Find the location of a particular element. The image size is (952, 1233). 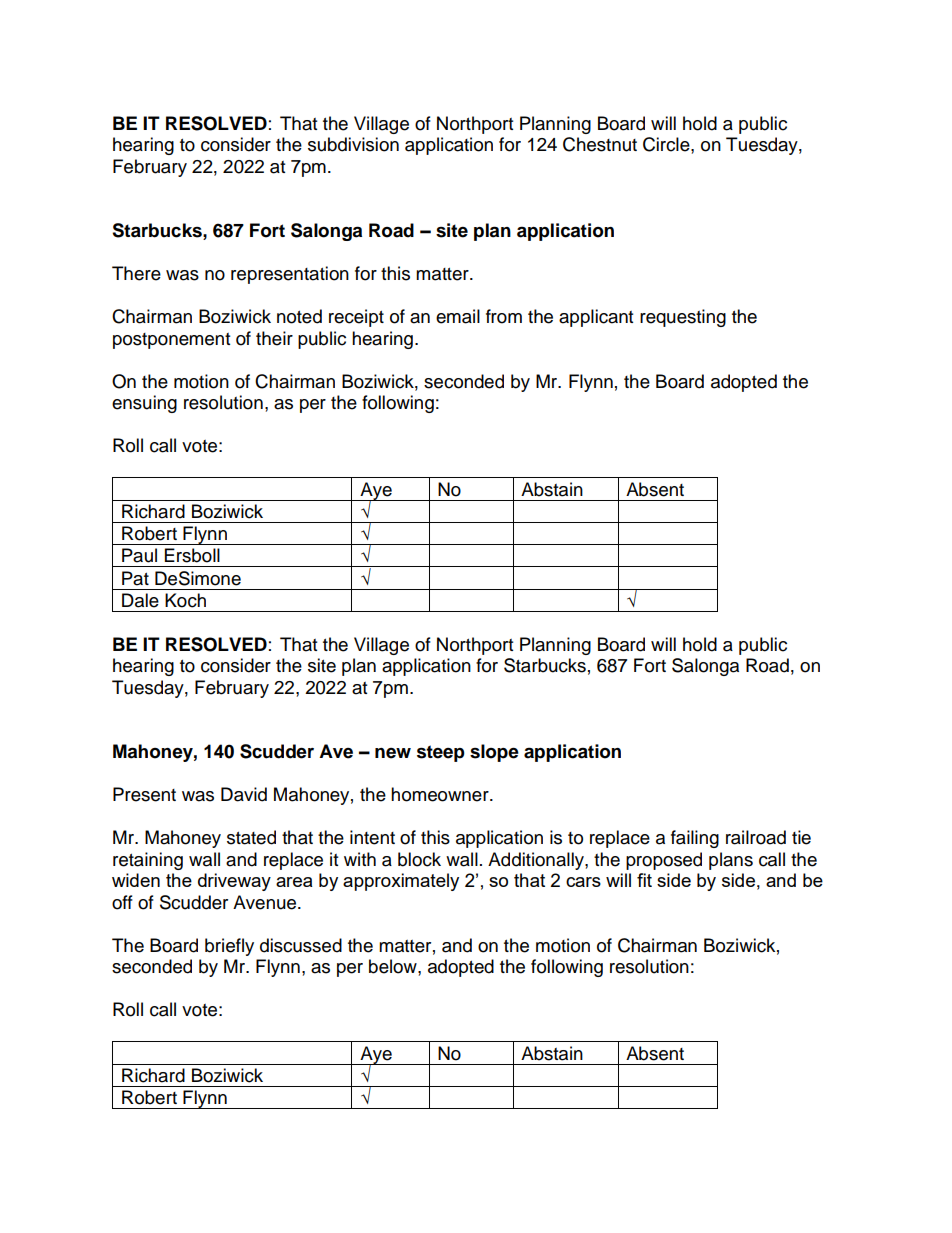

slope is located at coordinates (494, 753).
